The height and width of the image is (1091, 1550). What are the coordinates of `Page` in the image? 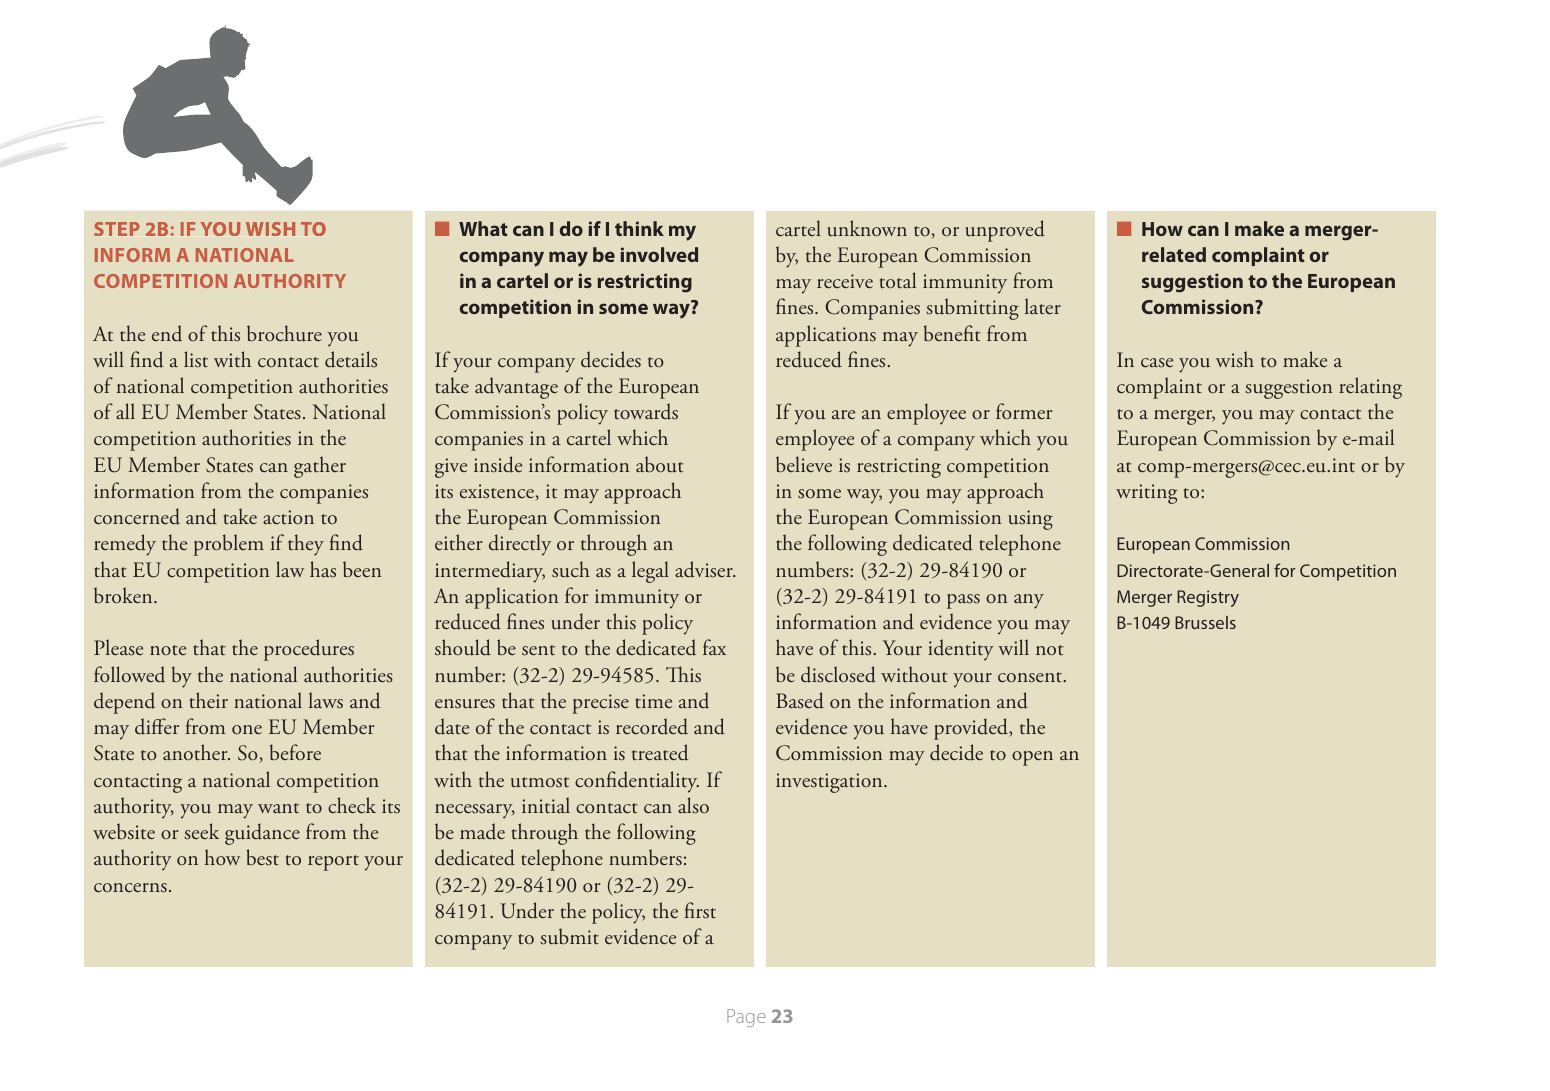 It's located at (746, 1018).
